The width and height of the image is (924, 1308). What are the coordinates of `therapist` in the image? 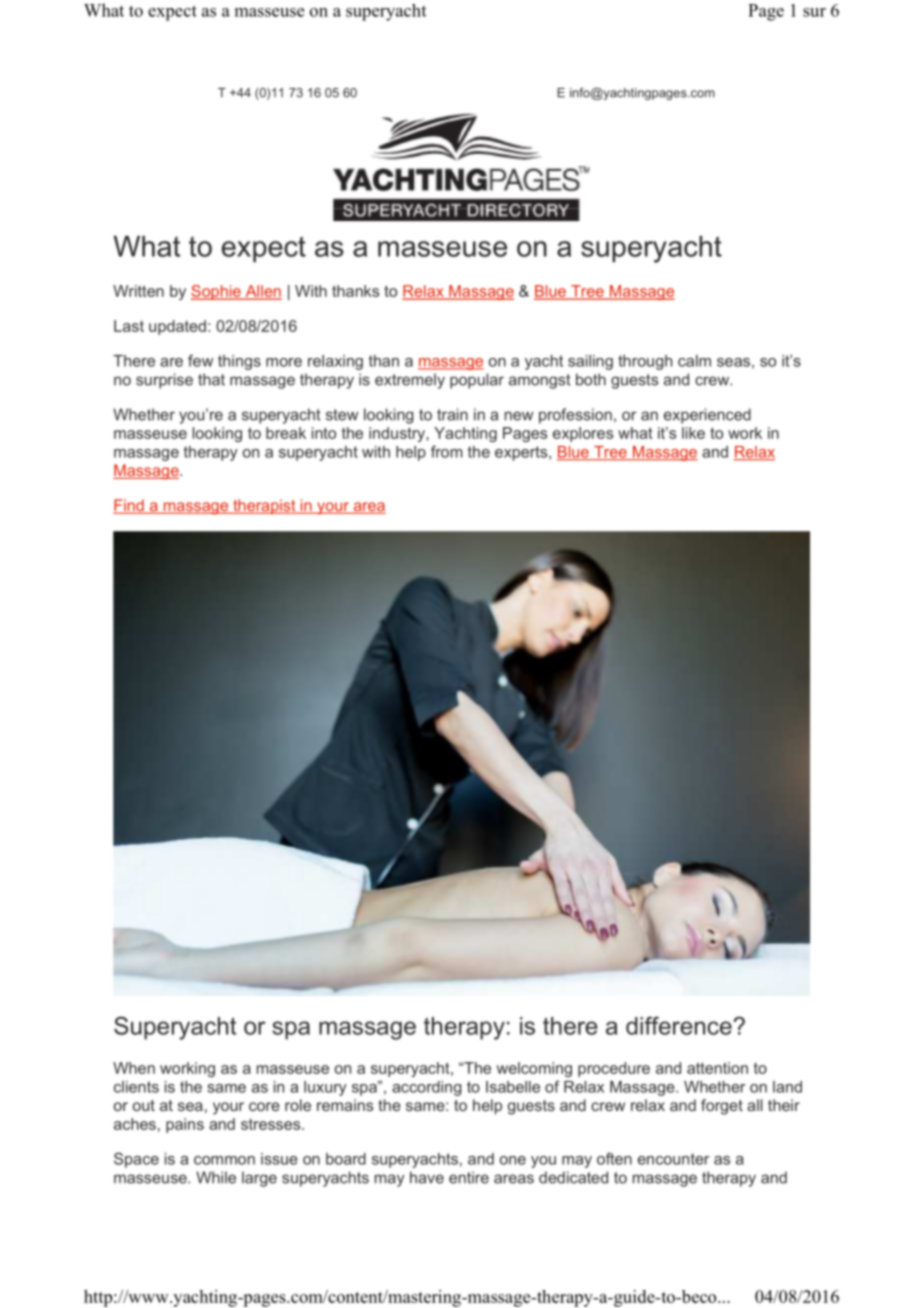 It's located at (264, 506).
